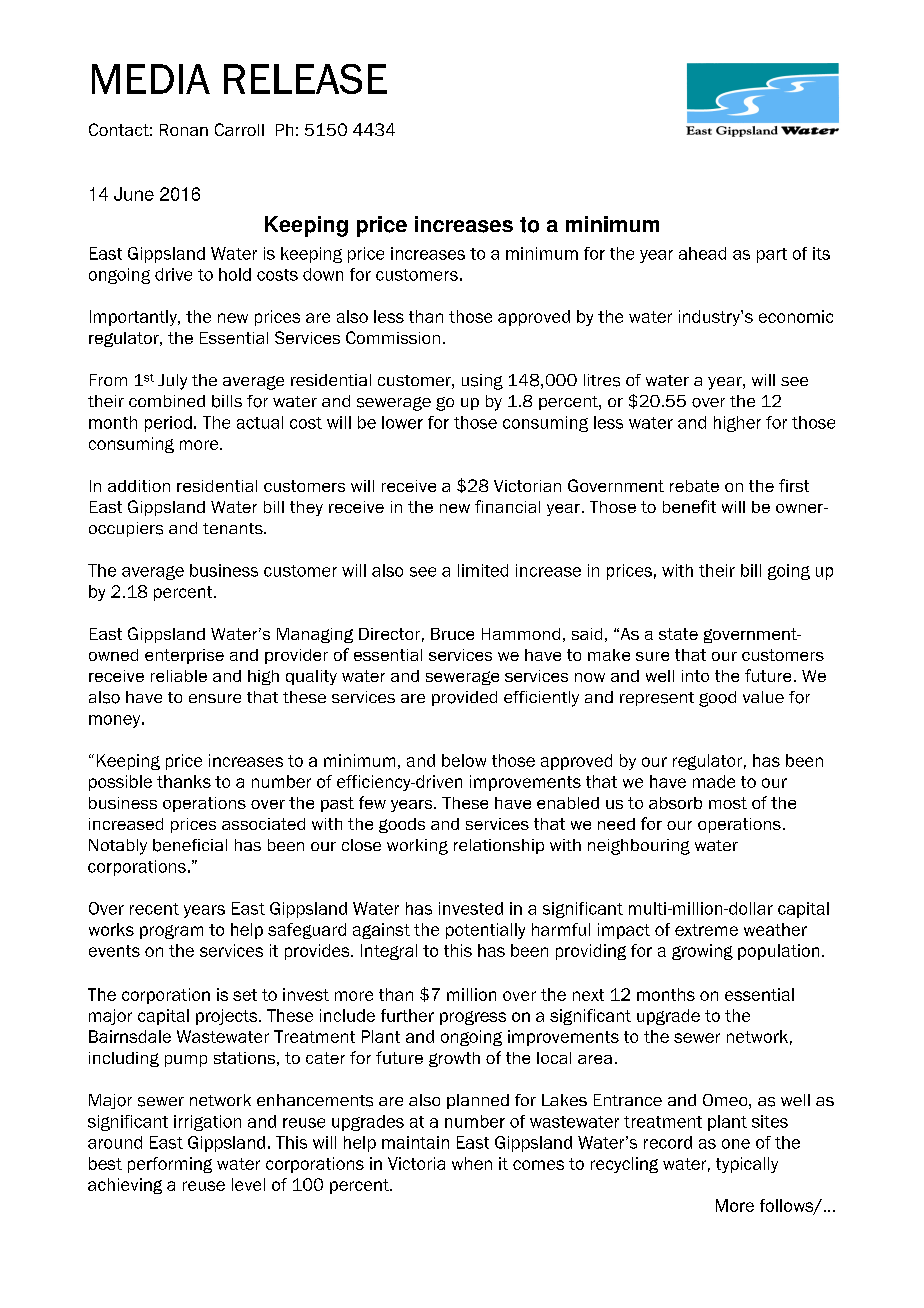  What do you see at coordinates (482, 382) in the screenshot?
I see `using` at bounding box center [482, 382].
